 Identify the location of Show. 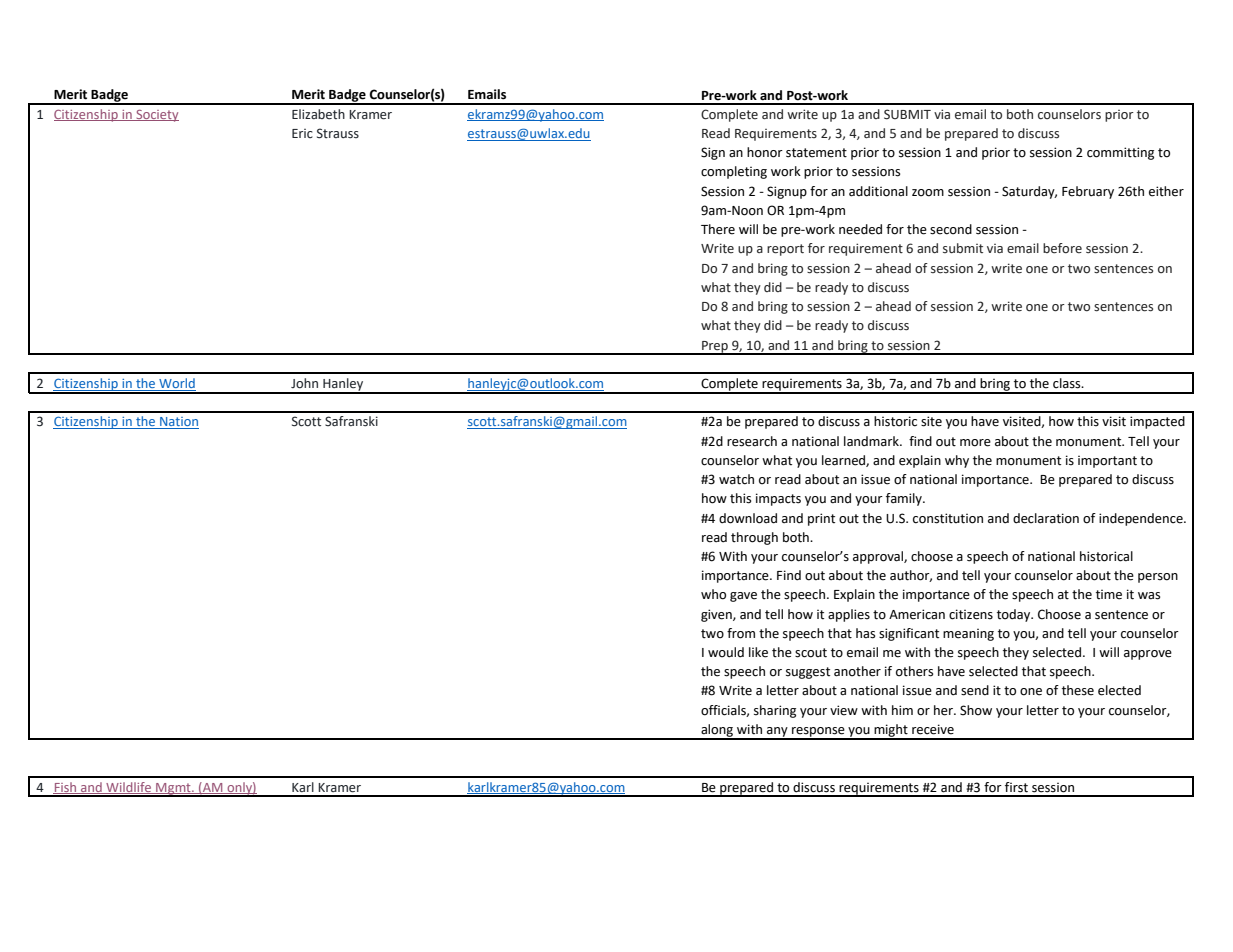
(976, 710).
